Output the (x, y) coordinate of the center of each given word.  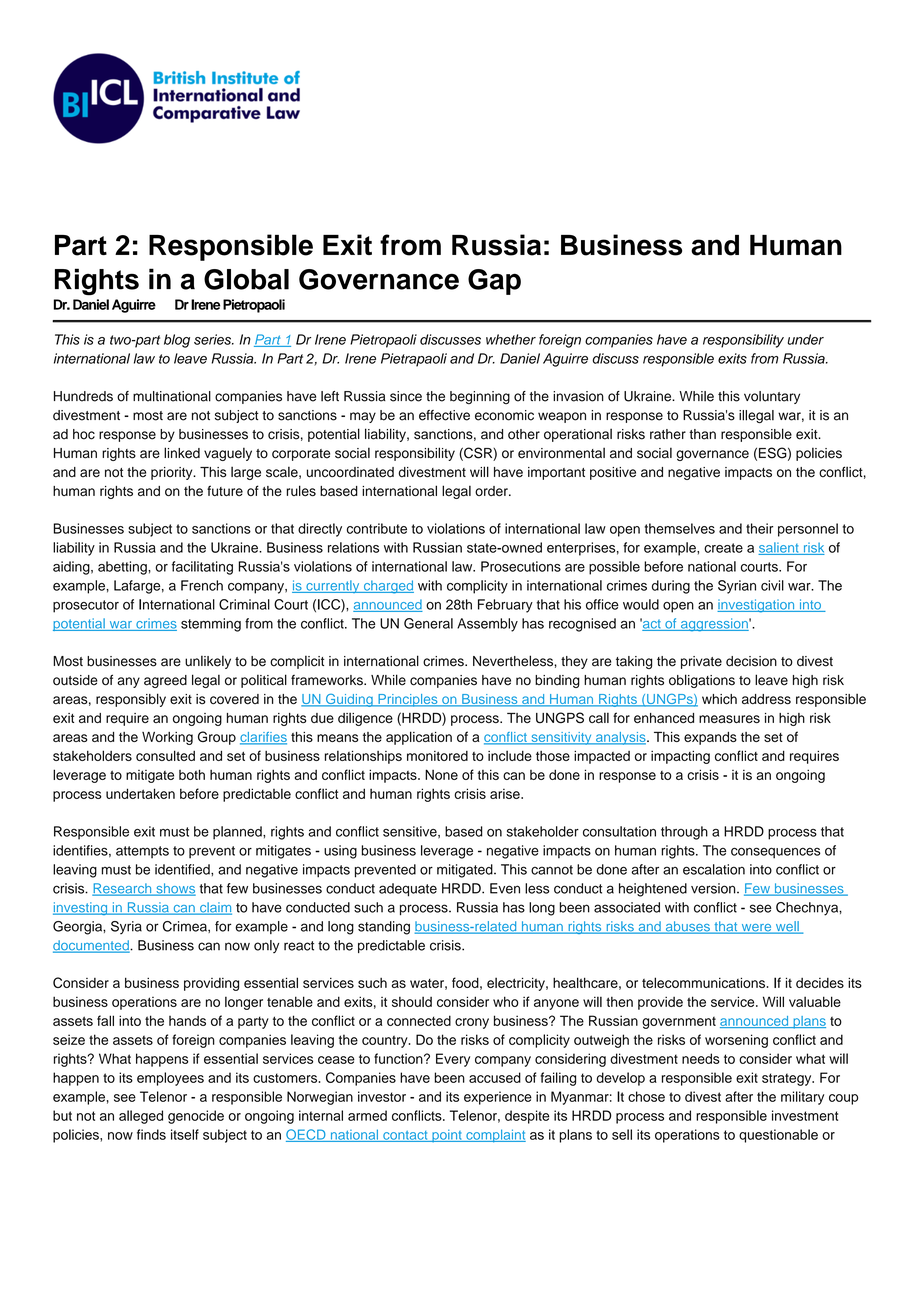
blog (177, 341)
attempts (142, 852)
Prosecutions (521, 566)
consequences (776, 853)
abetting (123, 568)
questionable (778, 1136)
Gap (494, 282)
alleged (141, 1117)
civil (772, 585)
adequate (408, 890)
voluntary (772, 397)
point (447, 1136)
